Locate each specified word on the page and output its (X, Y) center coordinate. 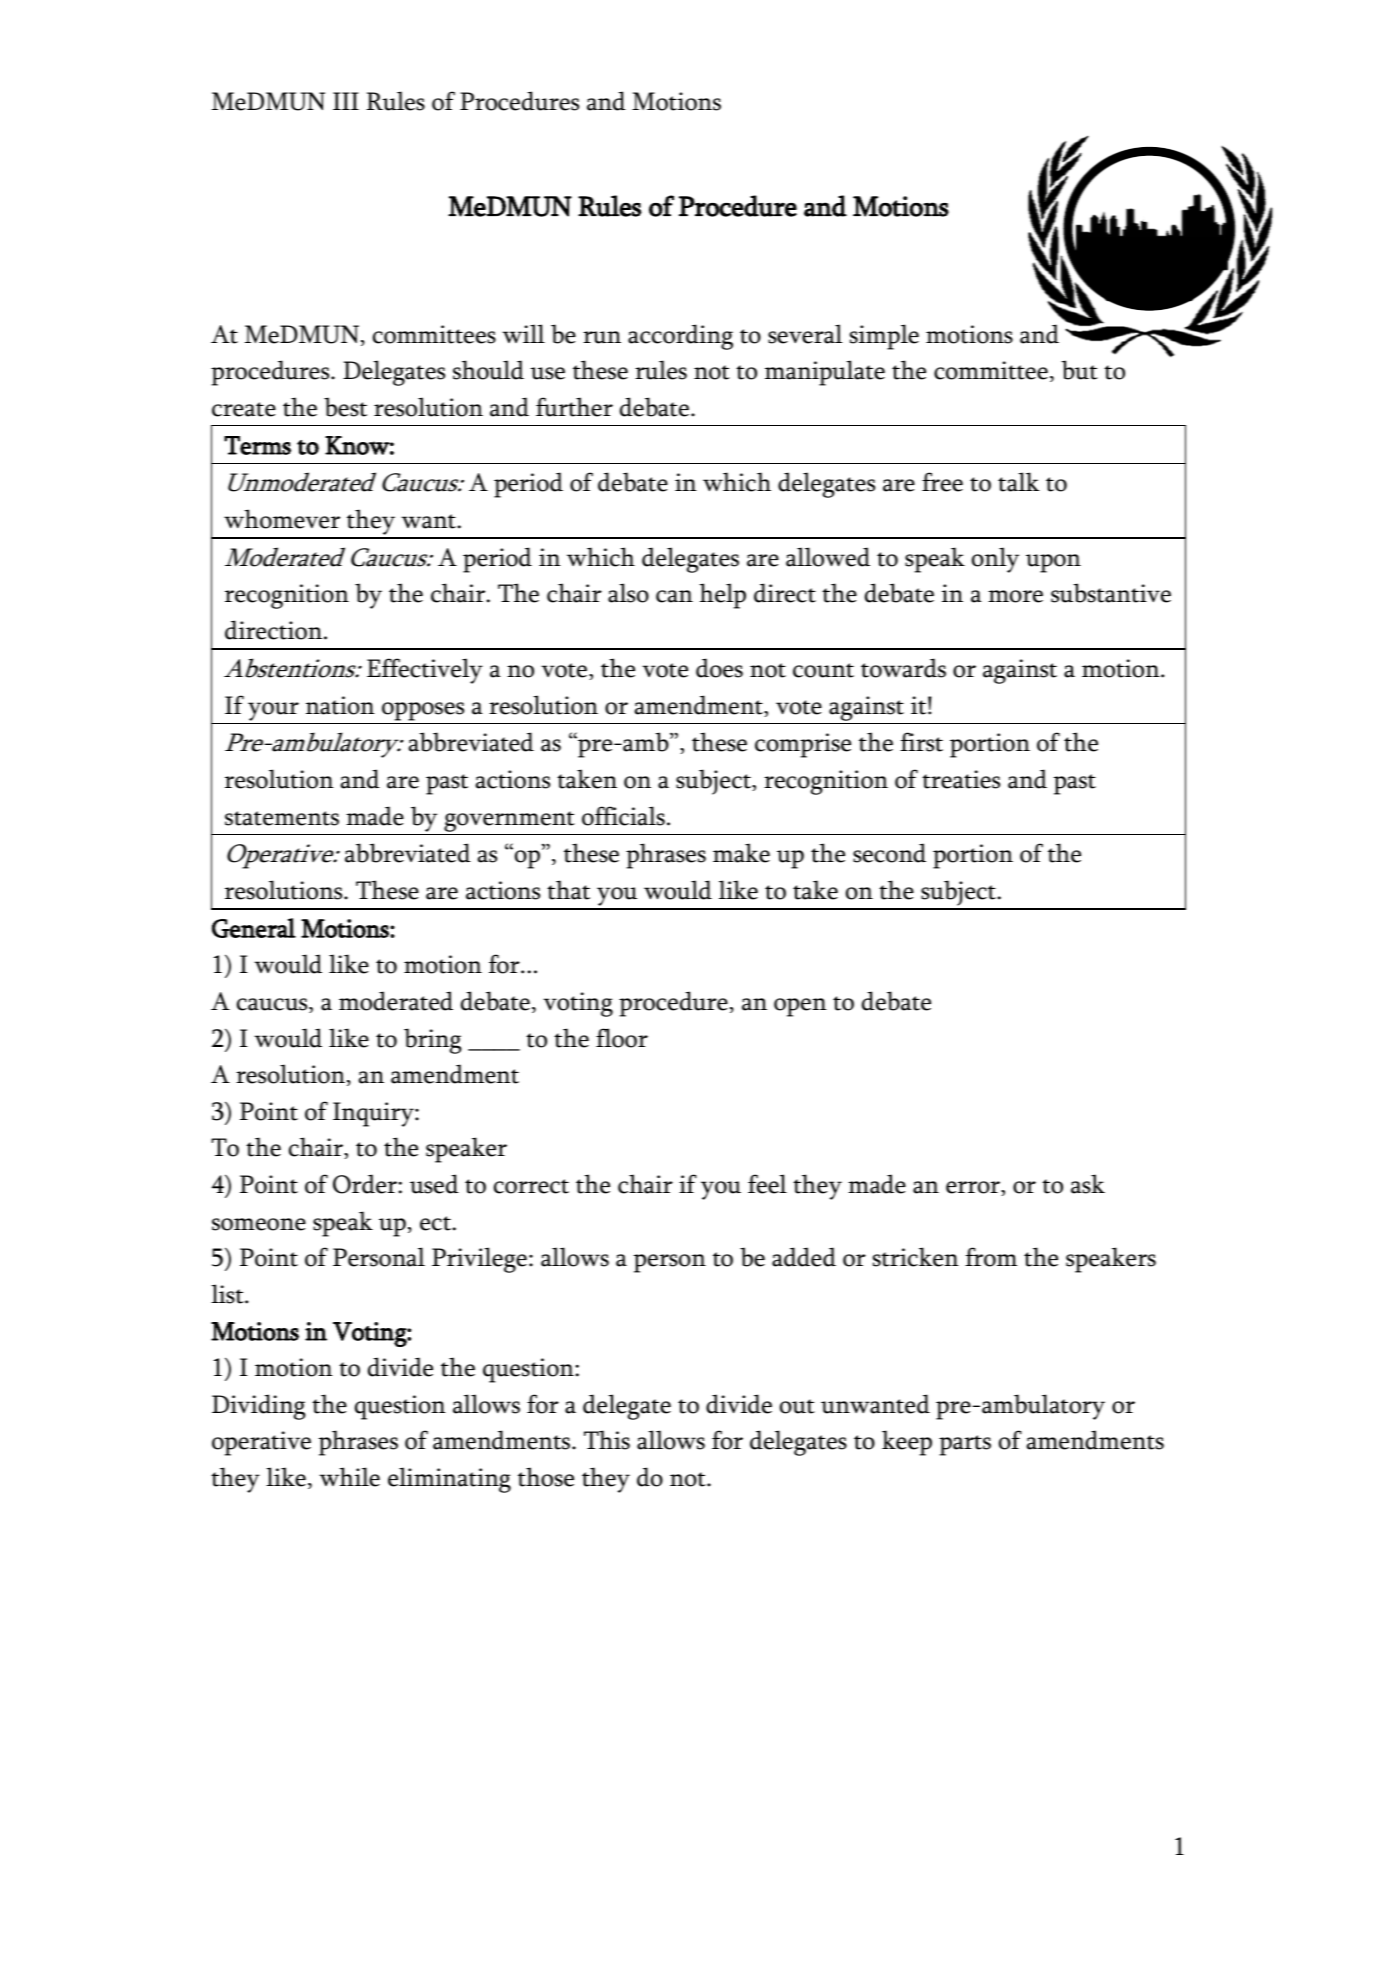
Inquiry (374, 1114)
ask (1088, 1184)
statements (282, 818)
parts (965, 1445)
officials (623, 816)
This (607, 1440)
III (346, 101)
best (345, 407)
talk (1018, 482)
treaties (961, 779)
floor (622, 1038)
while (349, 1477)
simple (884, 337)
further (574, 407)
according (680, 337)
